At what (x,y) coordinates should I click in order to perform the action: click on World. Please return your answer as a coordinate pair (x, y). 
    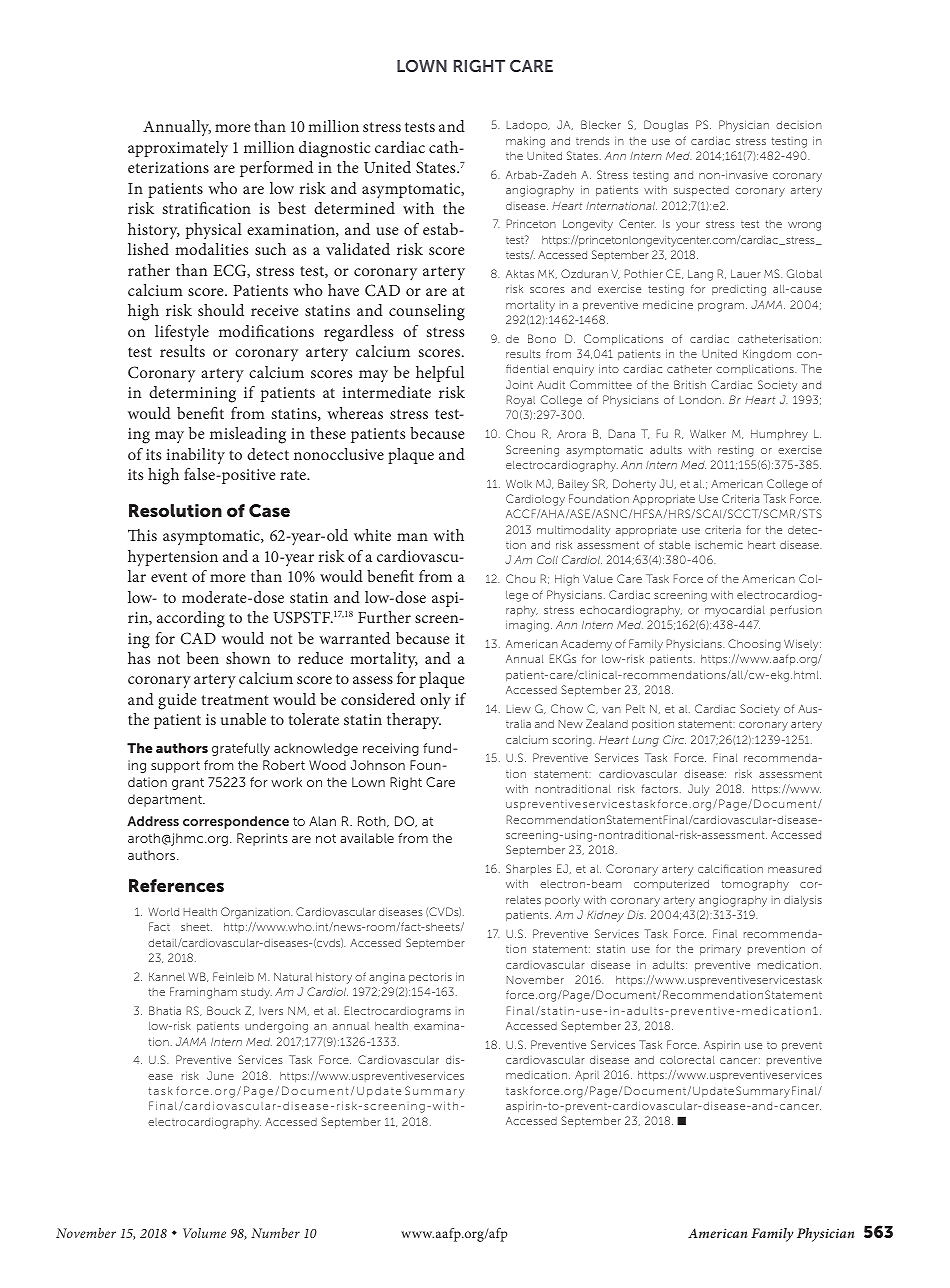
    Looking at the image, I should click on (163, 911).
